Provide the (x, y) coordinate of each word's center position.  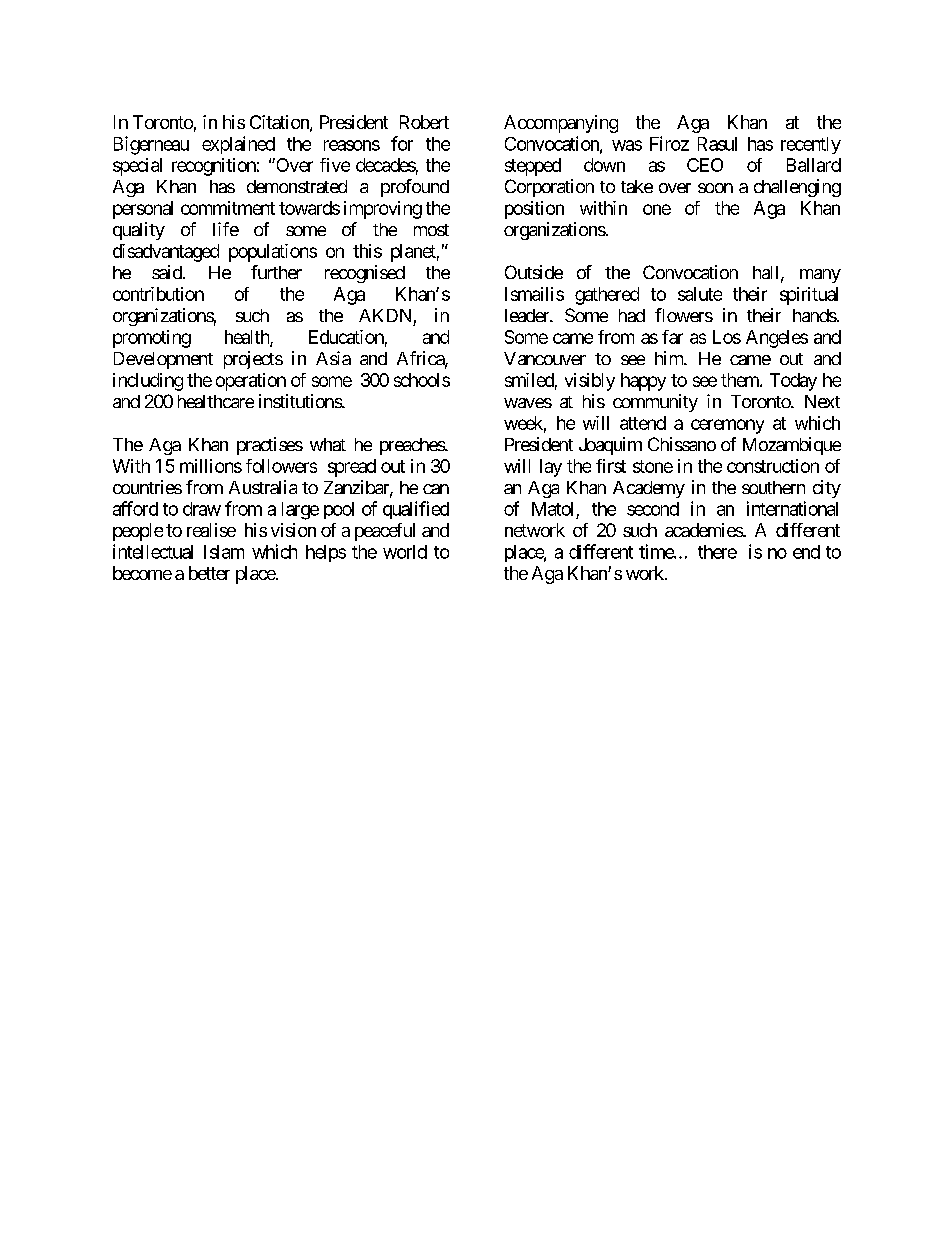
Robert (424, 122)
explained (238, 145)
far (672, 337)
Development (163, 360)
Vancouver (545, 358)
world (405, 552)
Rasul (717, 144)
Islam (224, 552)
